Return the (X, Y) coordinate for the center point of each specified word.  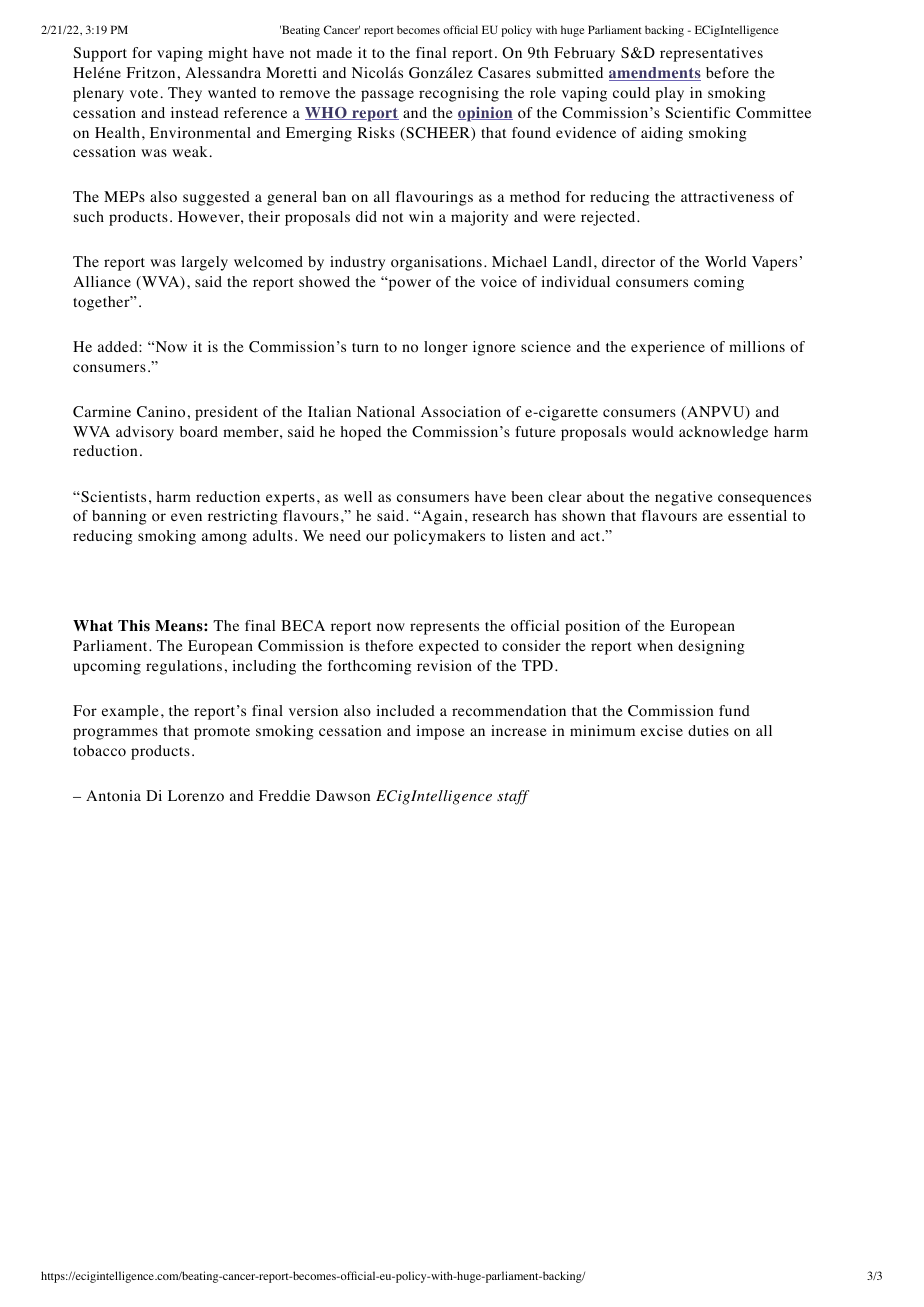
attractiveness (727, 196)
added (119, 346)
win (421, 216)
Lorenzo (196, 796)
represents (444, 628)
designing (711, 647)
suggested (216, 198)
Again (440, 517)
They (185, 94)
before (727, 73)
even (186, 517)
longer (446, 348)
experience (668, 348)
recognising (459, 94)
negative (684, 498)
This (134, 625)
